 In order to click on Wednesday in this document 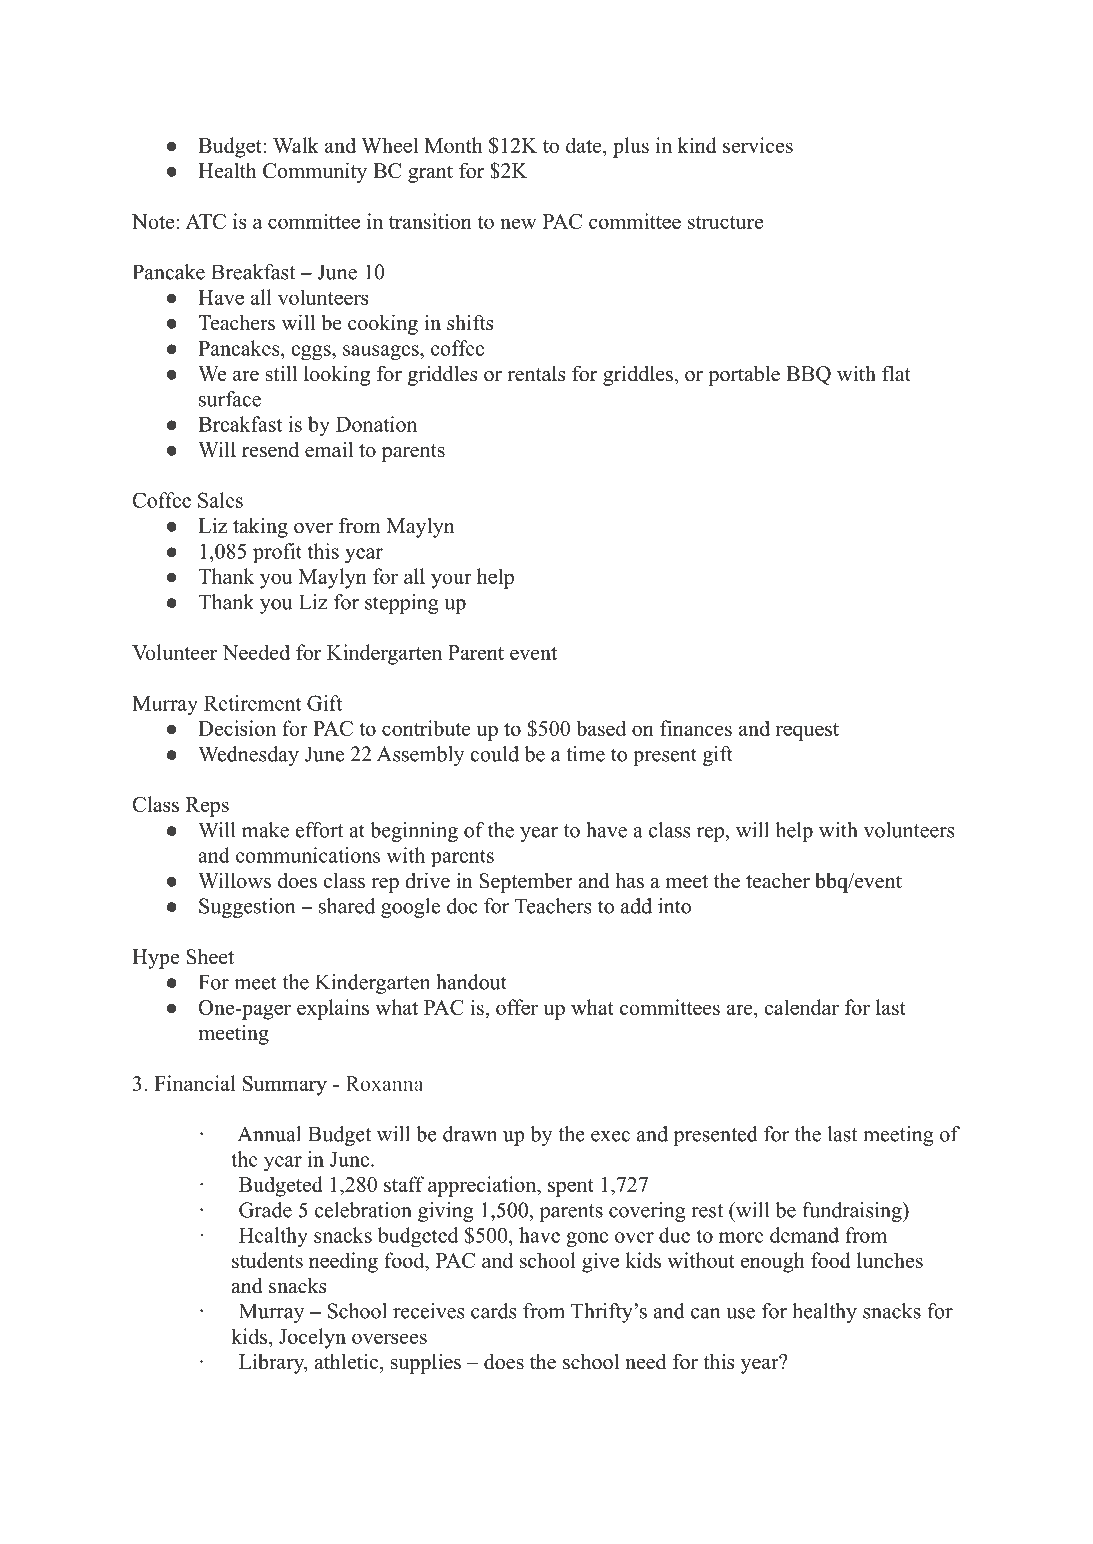, I will do `click(248, 756)`.
